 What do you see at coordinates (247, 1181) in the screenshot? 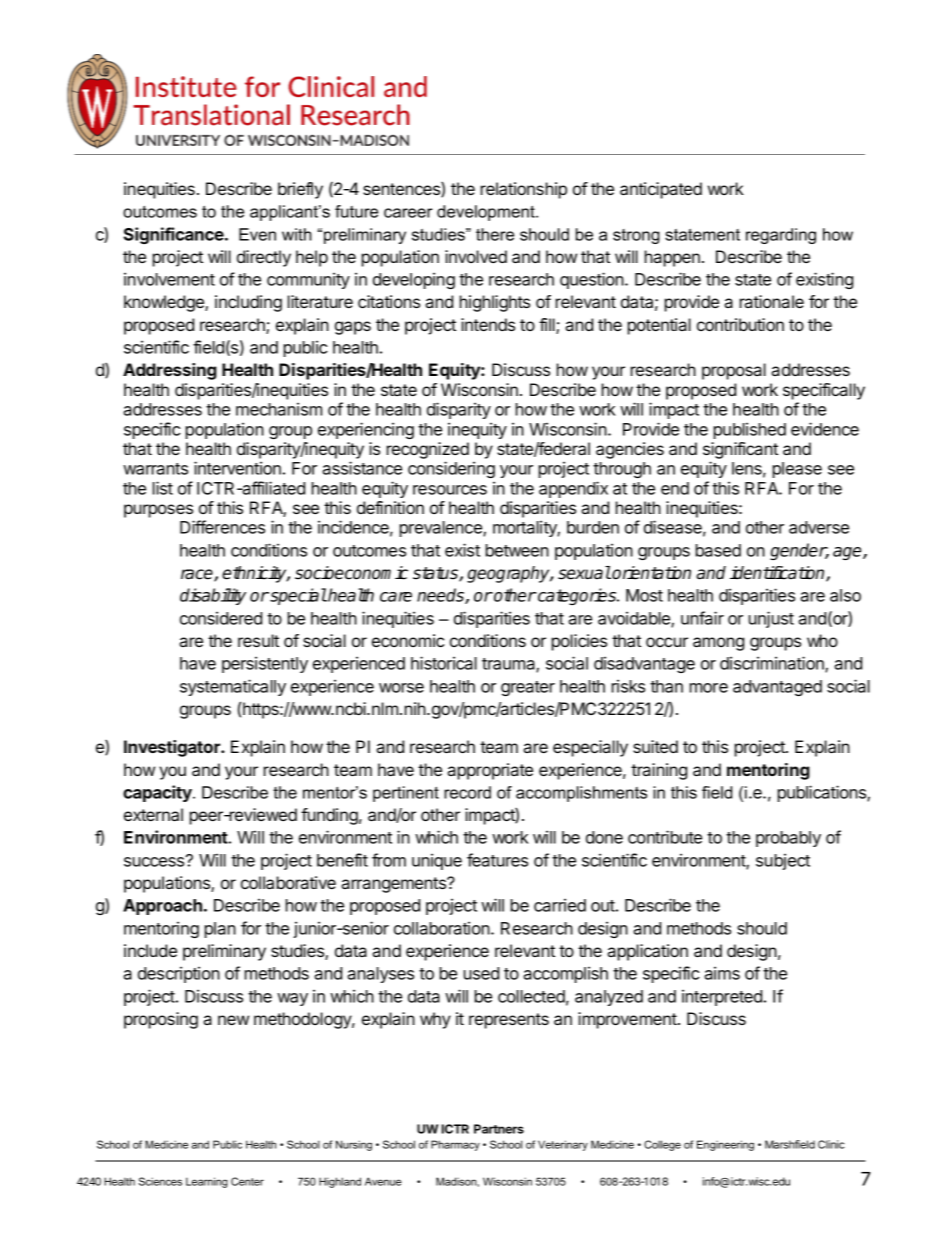
I see `Center` at bounding box center [247, 1181].
